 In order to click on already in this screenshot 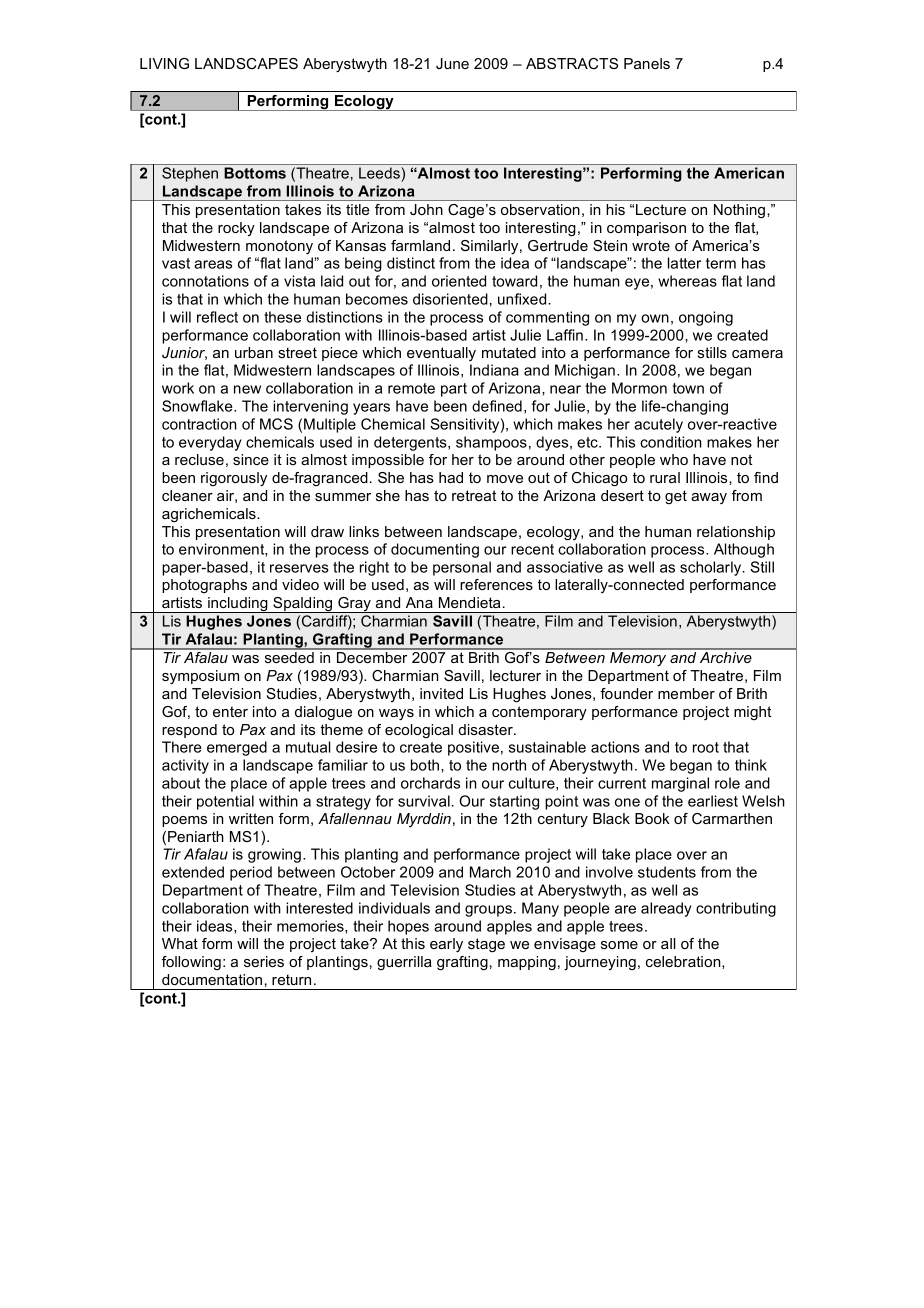, I will do `click(666, 909)`.
